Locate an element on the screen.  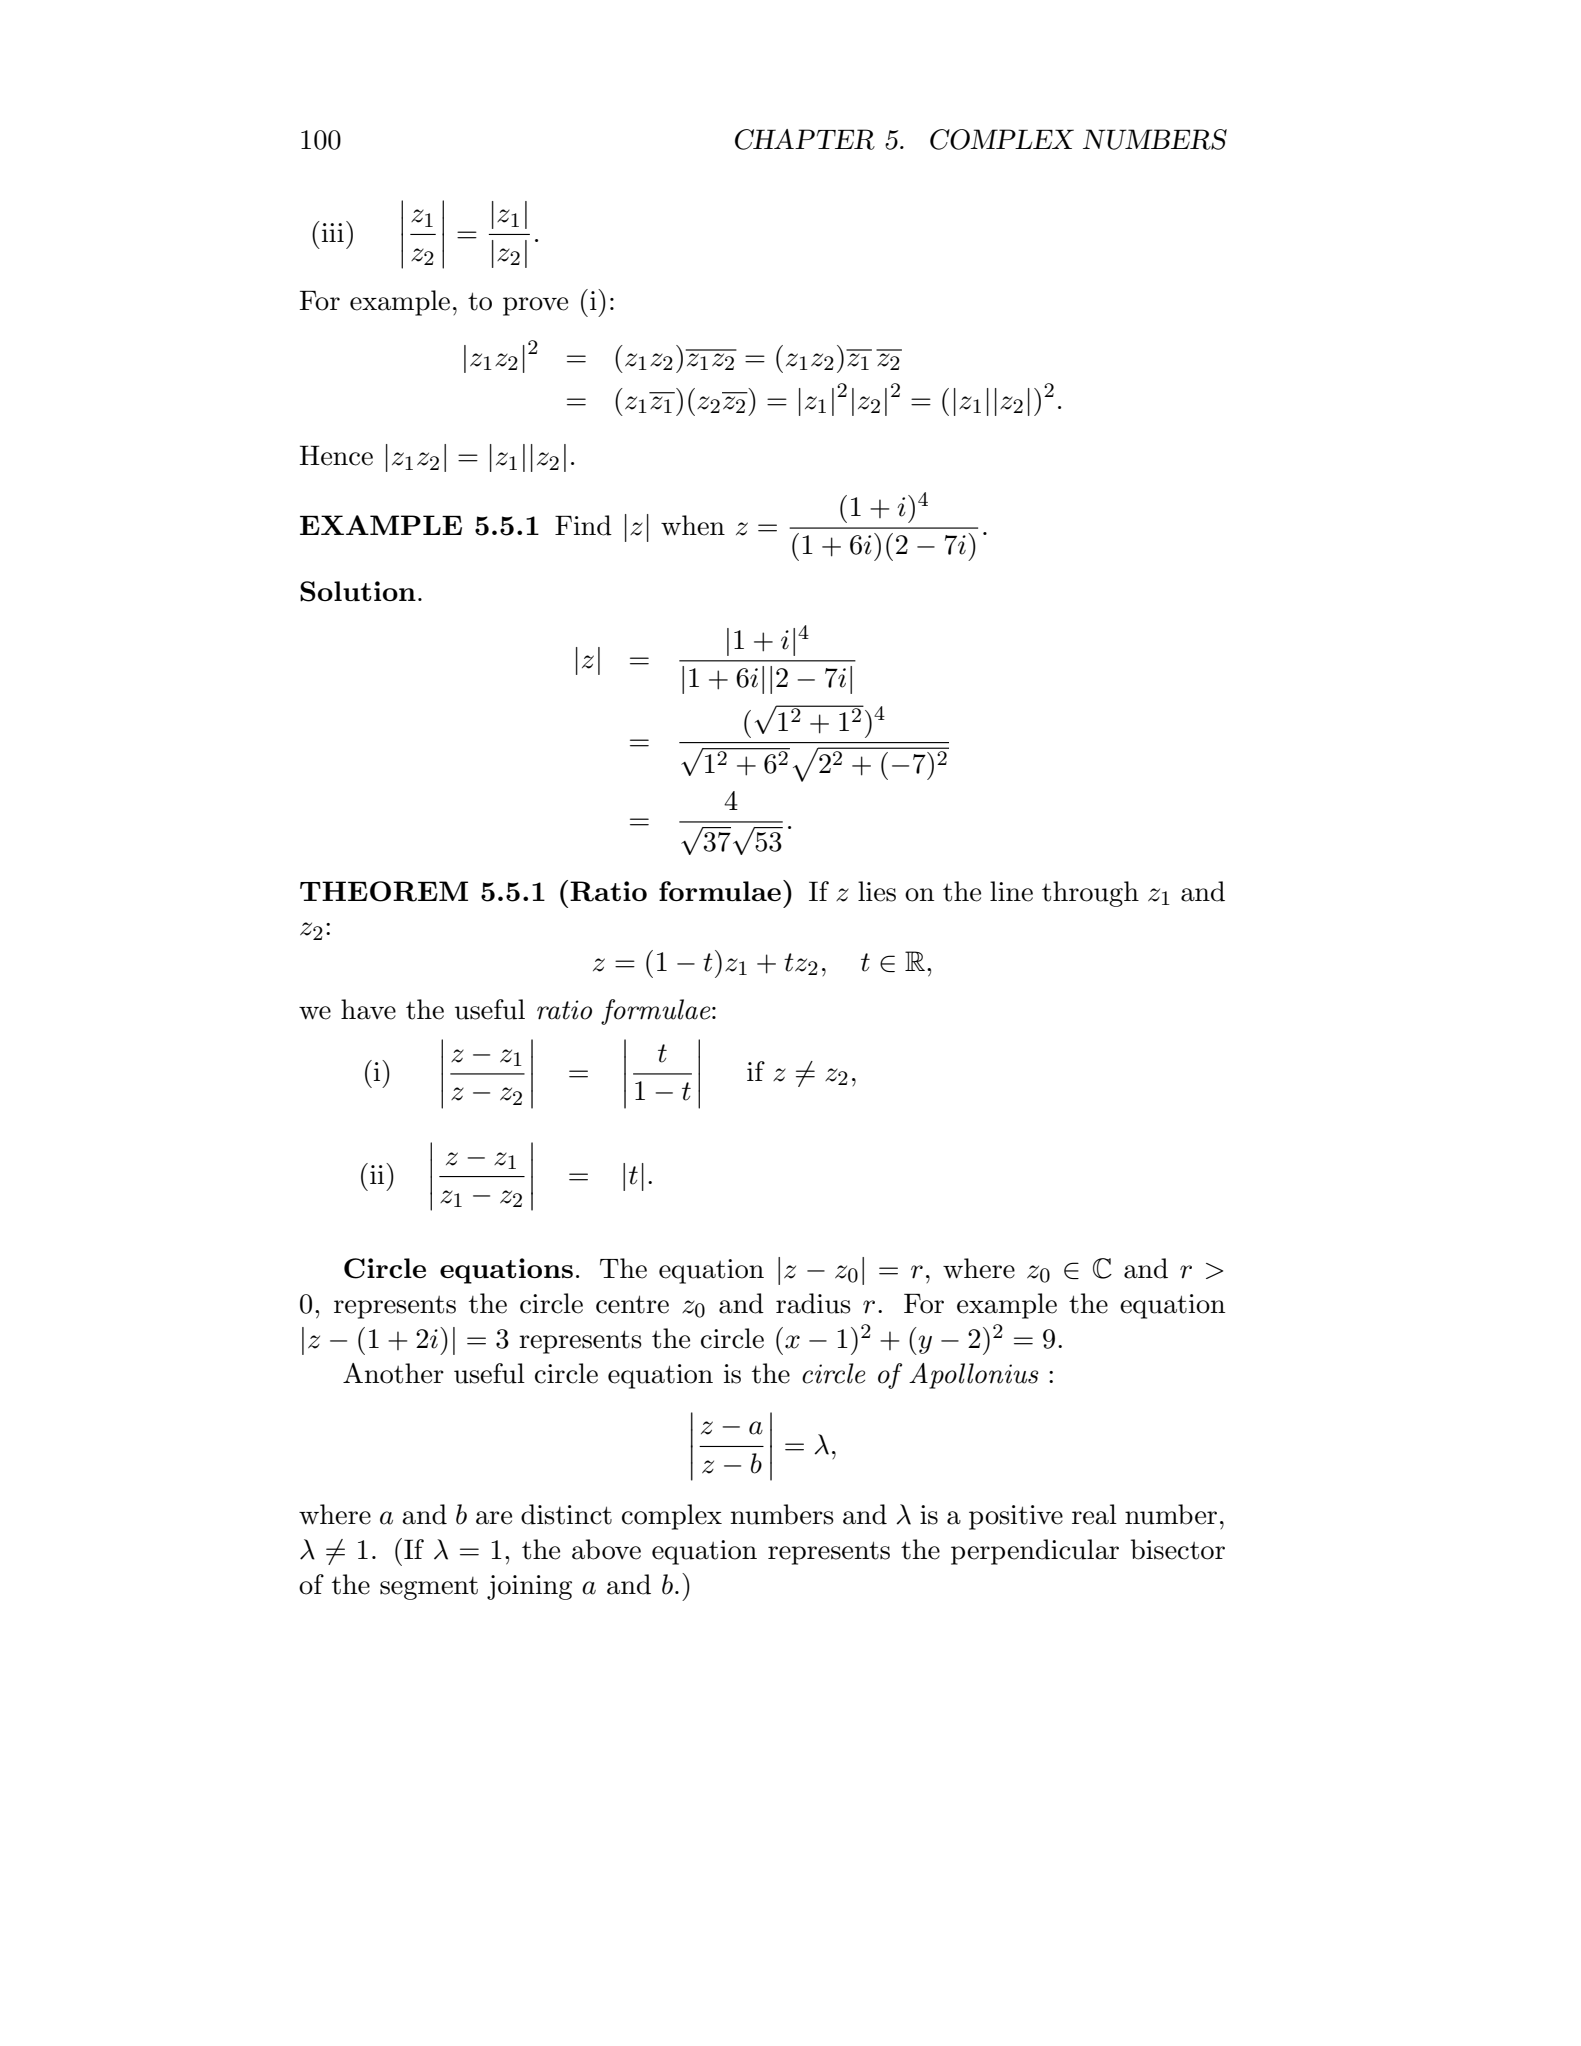
when is located at coordinates (693, 525).
